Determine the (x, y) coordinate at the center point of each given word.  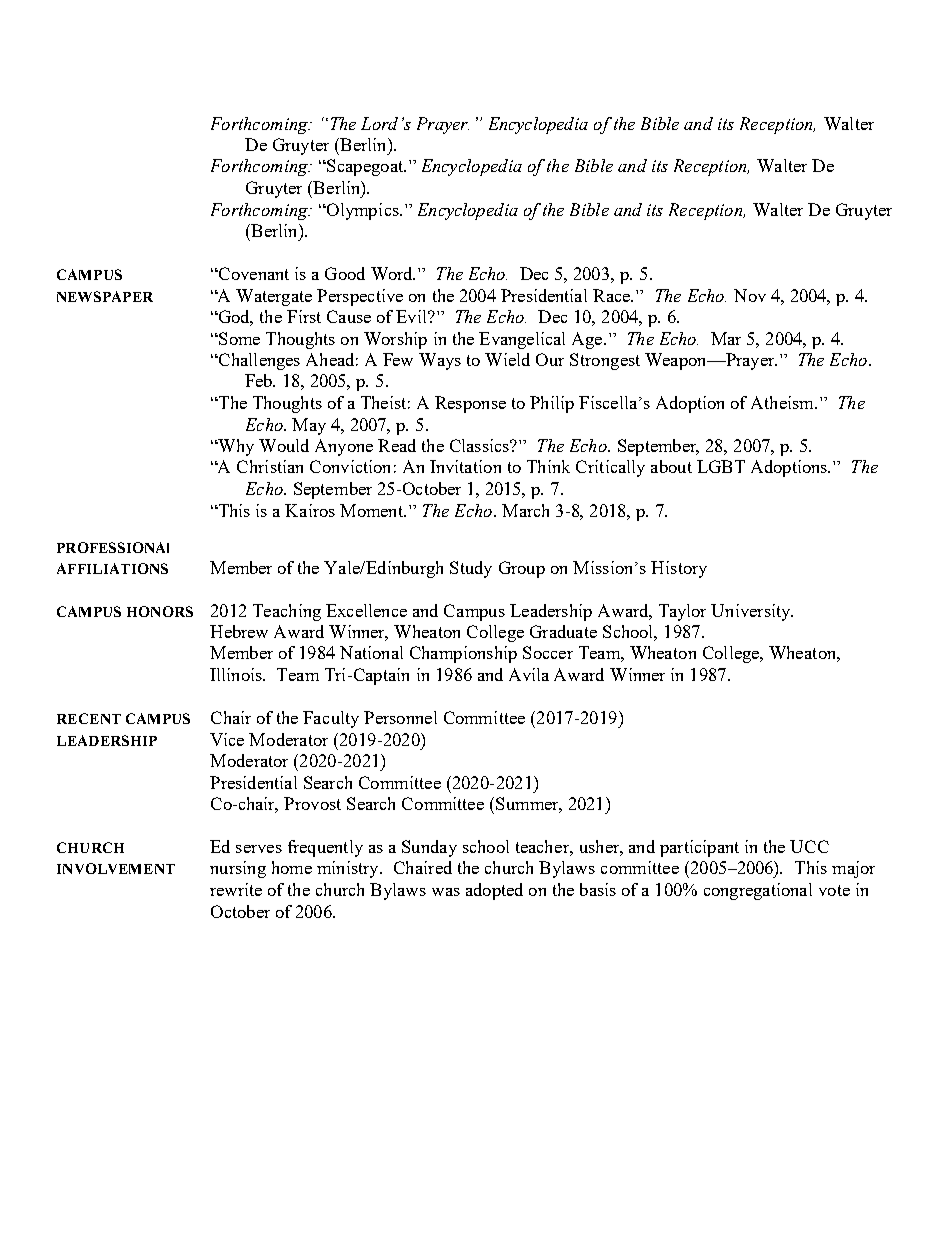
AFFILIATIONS (112, 568)
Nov (750, 295)
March (525, 510)
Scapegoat (365, 167)
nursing (238, 869)
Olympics (363, 211)
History (679, 569)
